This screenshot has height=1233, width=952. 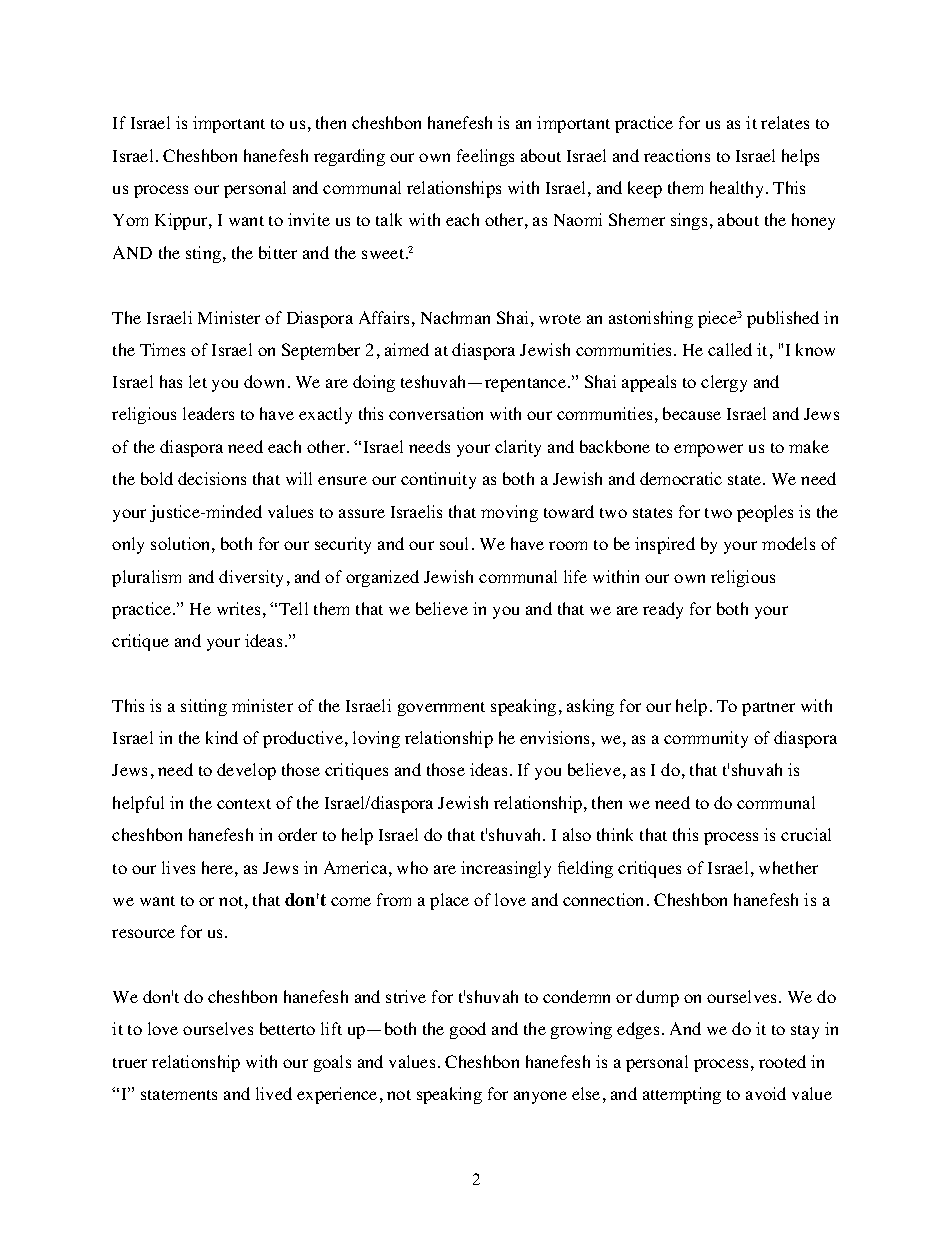 I want to click on avoid, so click(x=766, y=1093).
